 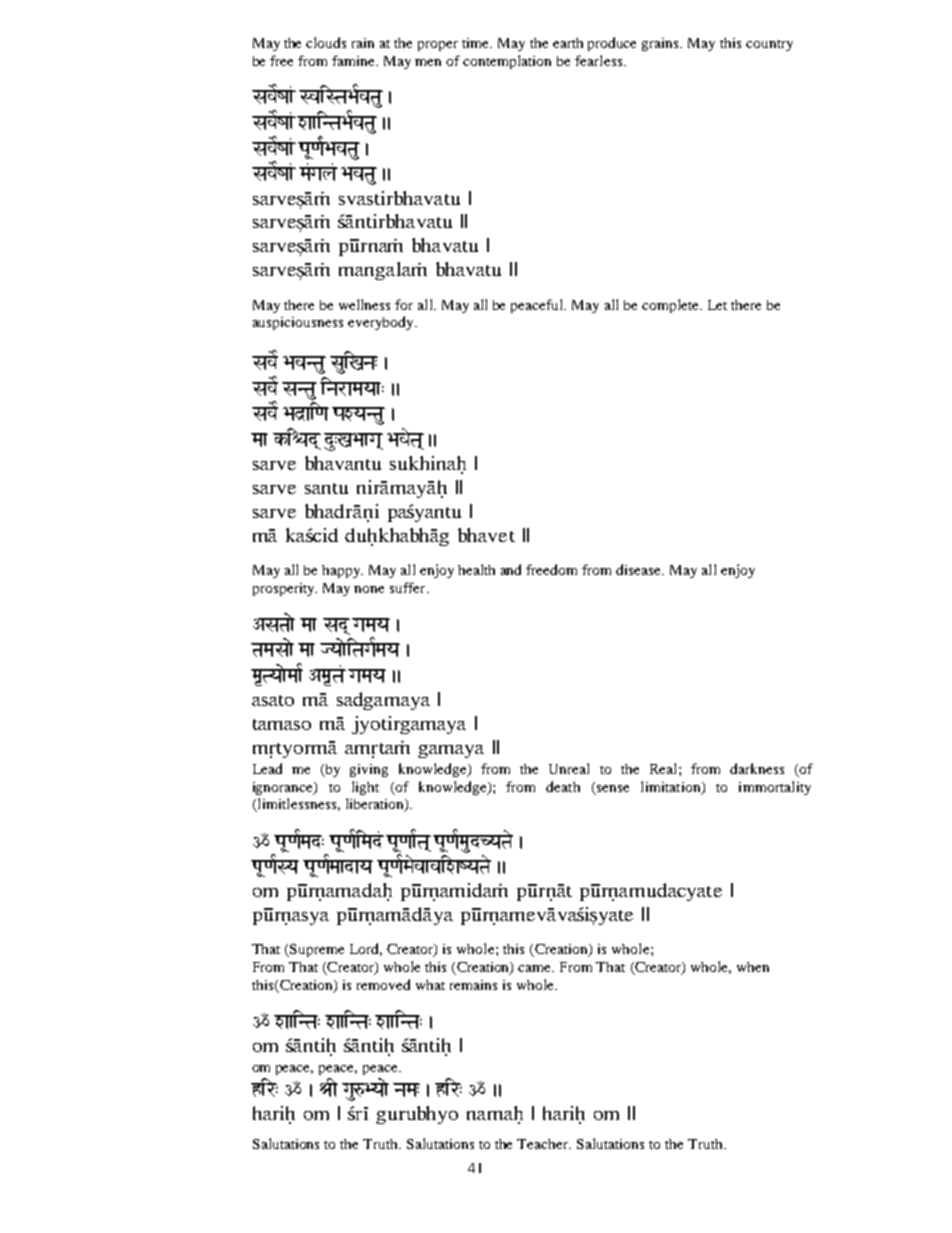 I want to click on famine, so click(x=355, y=60).
